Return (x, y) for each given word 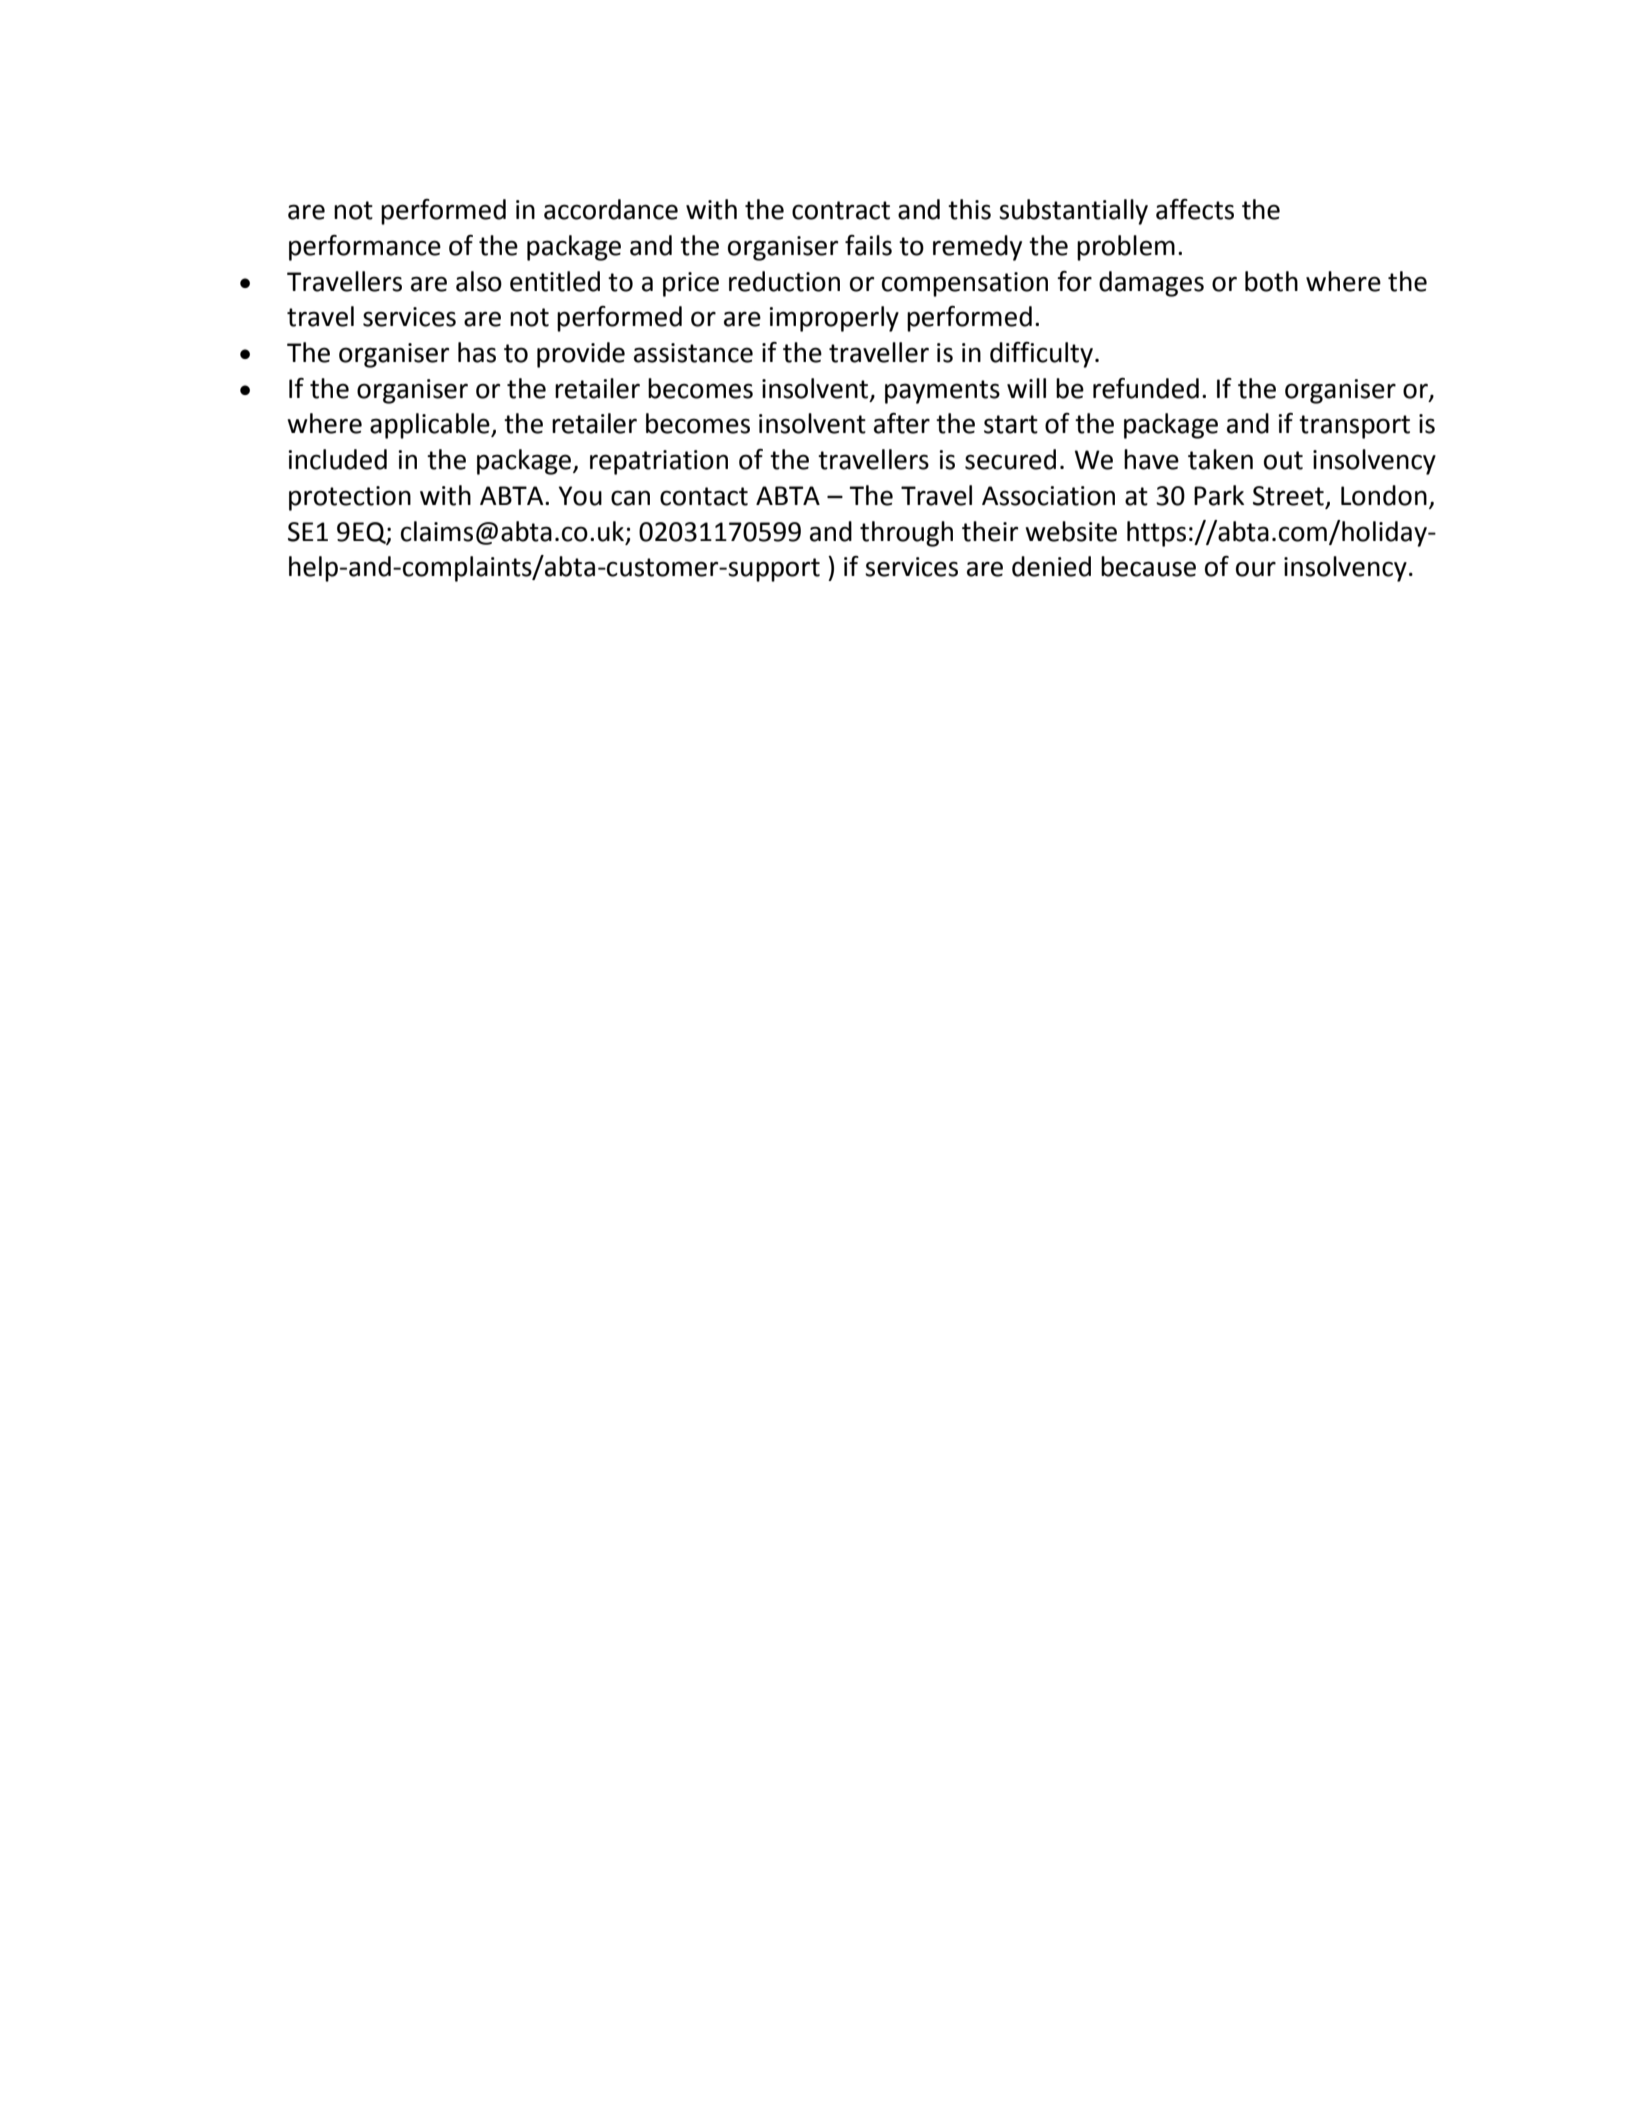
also (479, 281)
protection (350, 498)
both (1271, 281)
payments (942, 392)
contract (841, 210)
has (477, 352)
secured (1010, 459)
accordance (611, 209)
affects (1195, 209)
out (1283, 460)
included (338, 459)
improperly (834, 319)
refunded (1146, 388)
